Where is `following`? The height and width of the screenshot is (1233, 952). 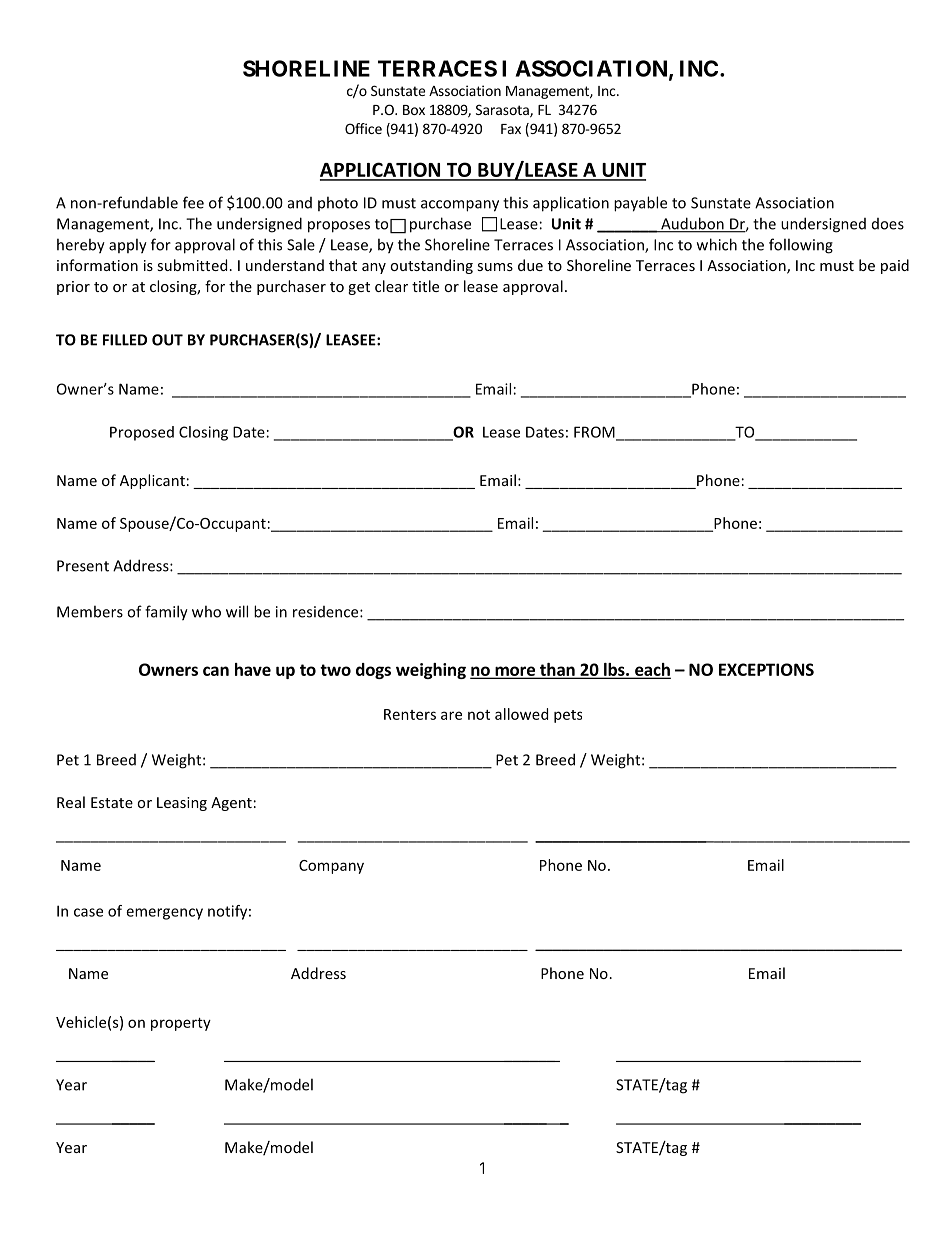
following is located at coordinates (801, 246).
